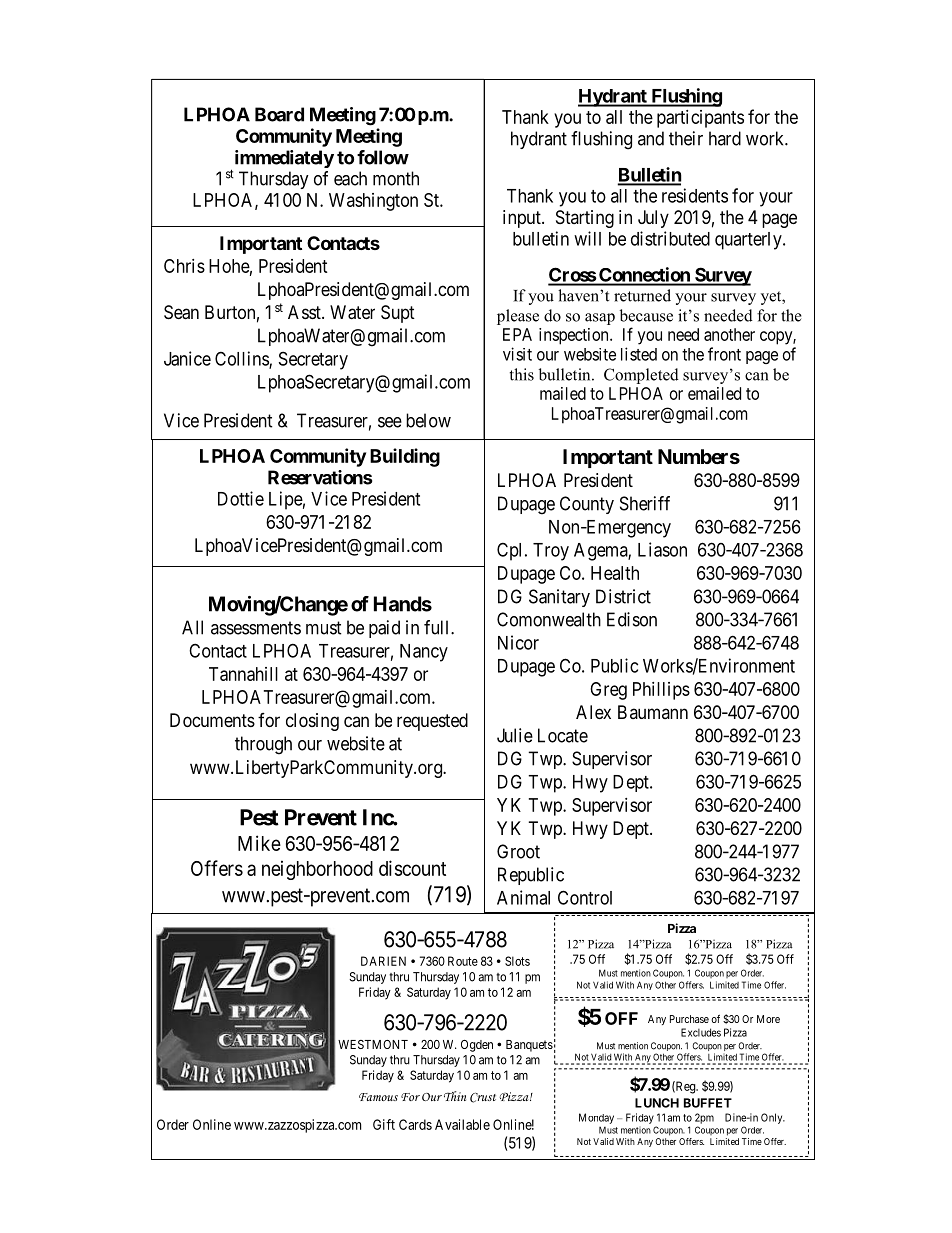 This document has height=1233, width=952. What do you see at coordinates (661, 691) in the document?
I see `Phillips` at bounding box center [661, 691].
